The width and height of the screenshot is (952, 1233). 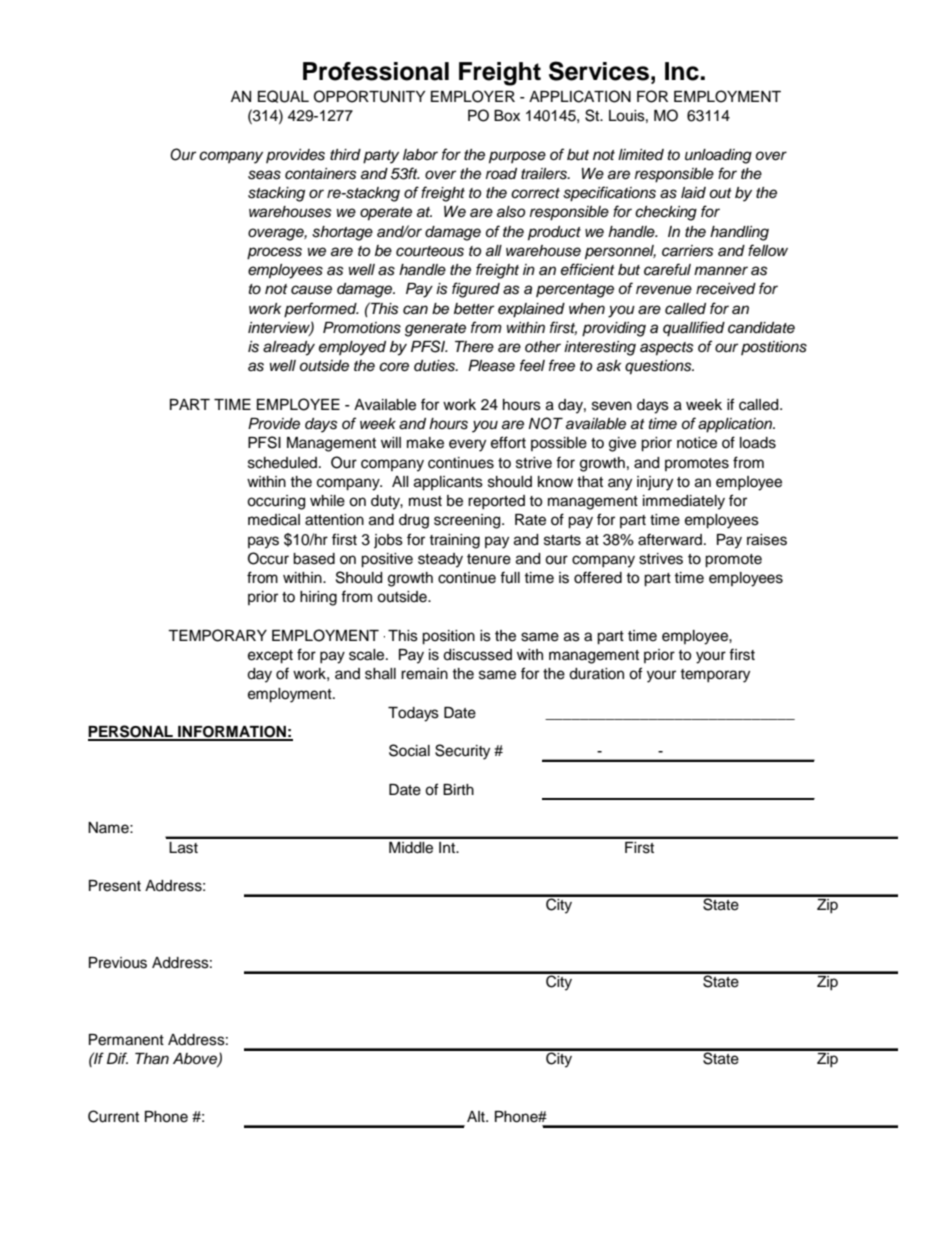 What do you see at coordinates (683, 71) in the screenshot?
I see `Inc` at bounding box center [683, 71].
